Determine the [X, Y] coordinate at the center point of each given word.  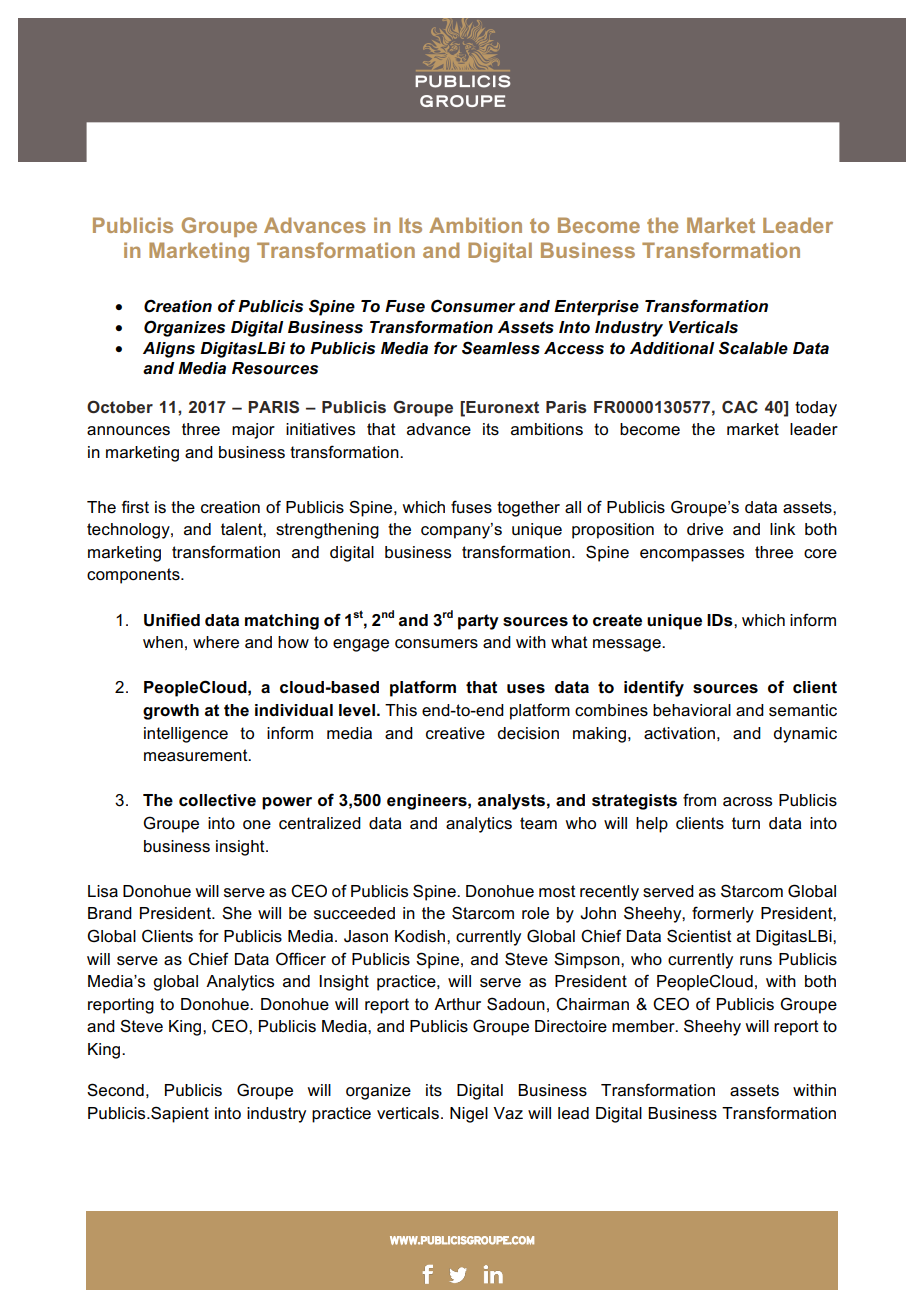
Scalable [753, 348]
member [644, 1026]
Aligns [169, 350]
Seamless [501, 348]
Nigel [469, 1115]
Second [115, 1090]
